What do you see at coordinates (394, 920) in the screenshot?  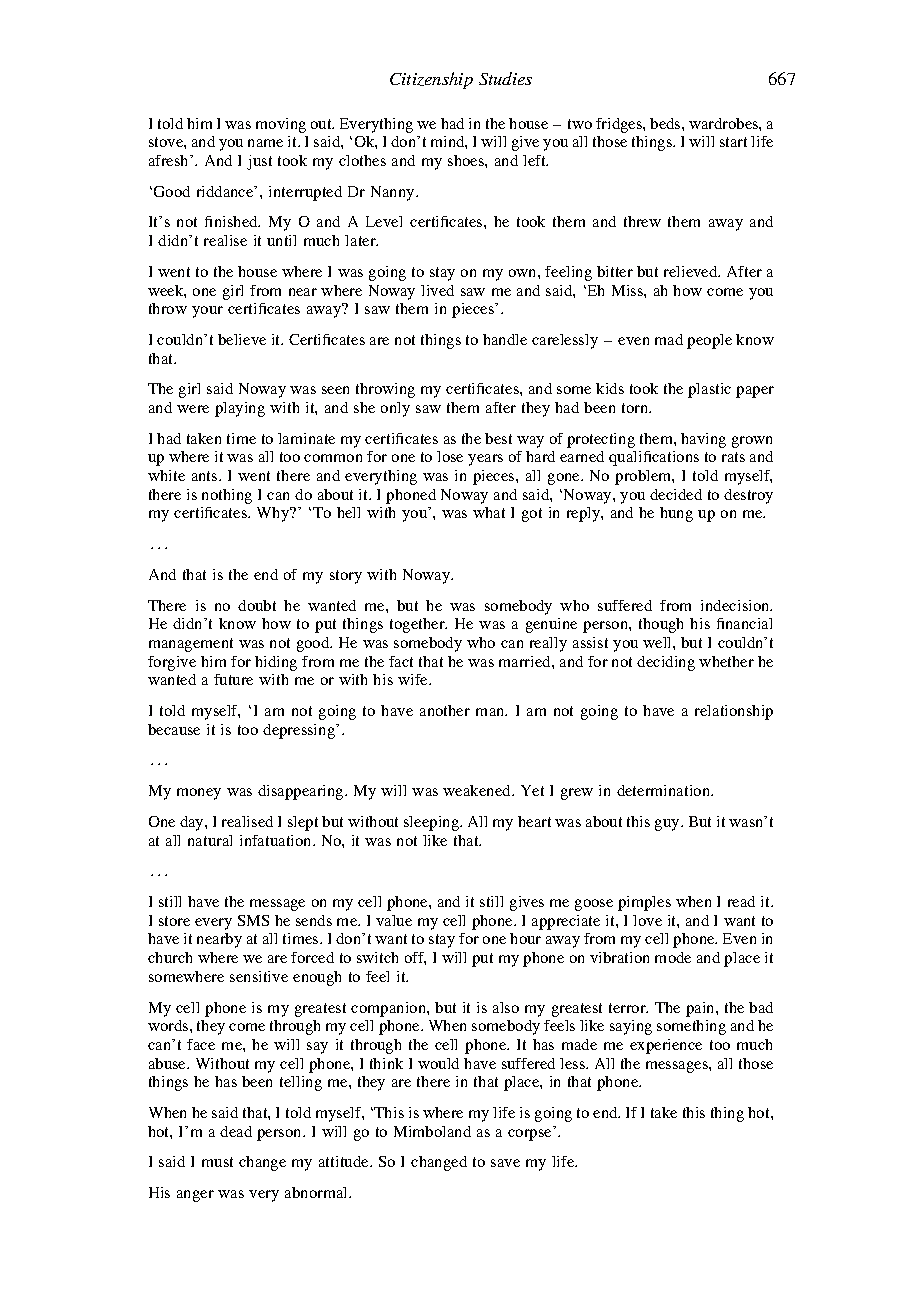 I see `value` at bounding box center [394, 920].
